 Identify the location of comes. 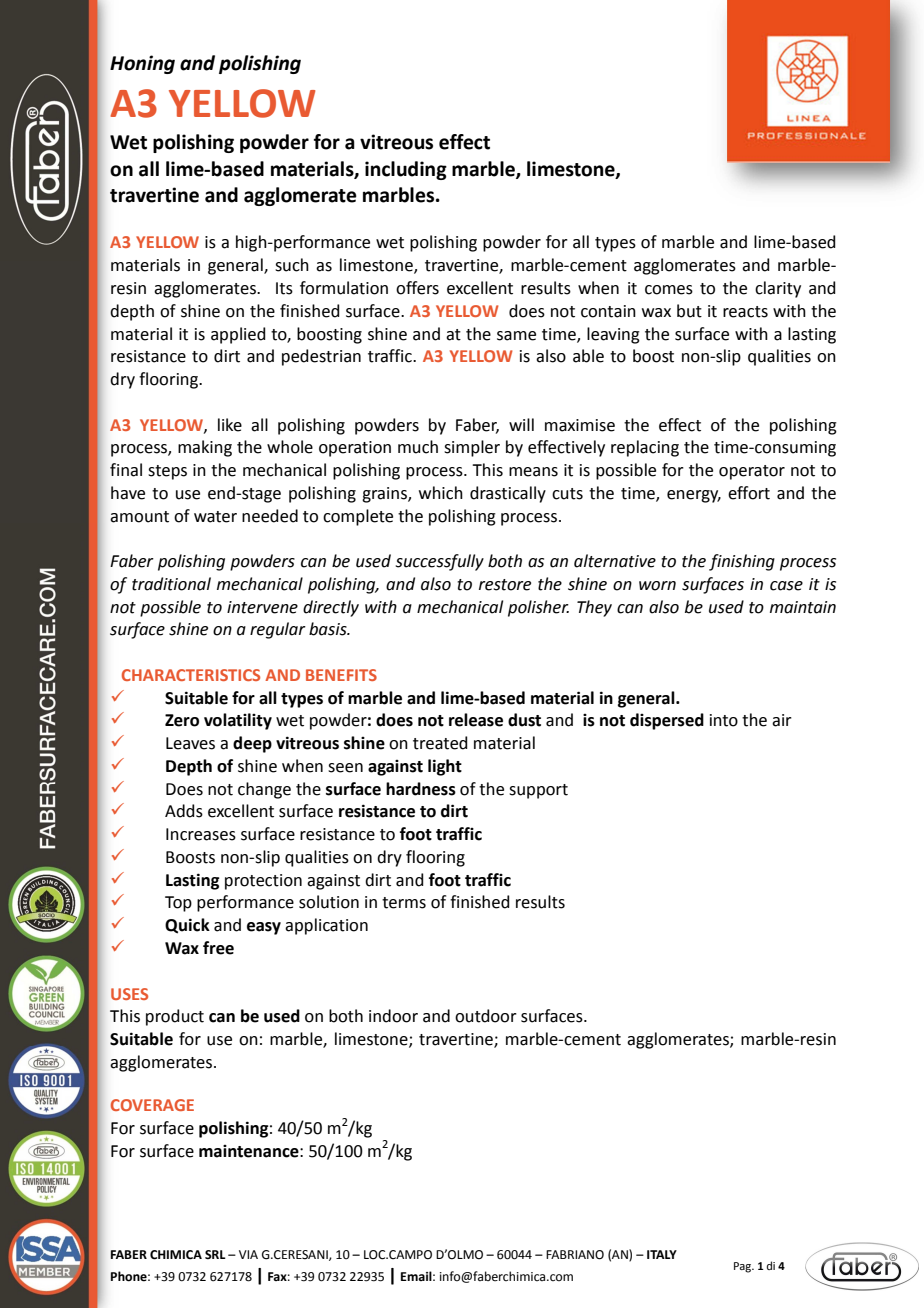
(669, 290).
